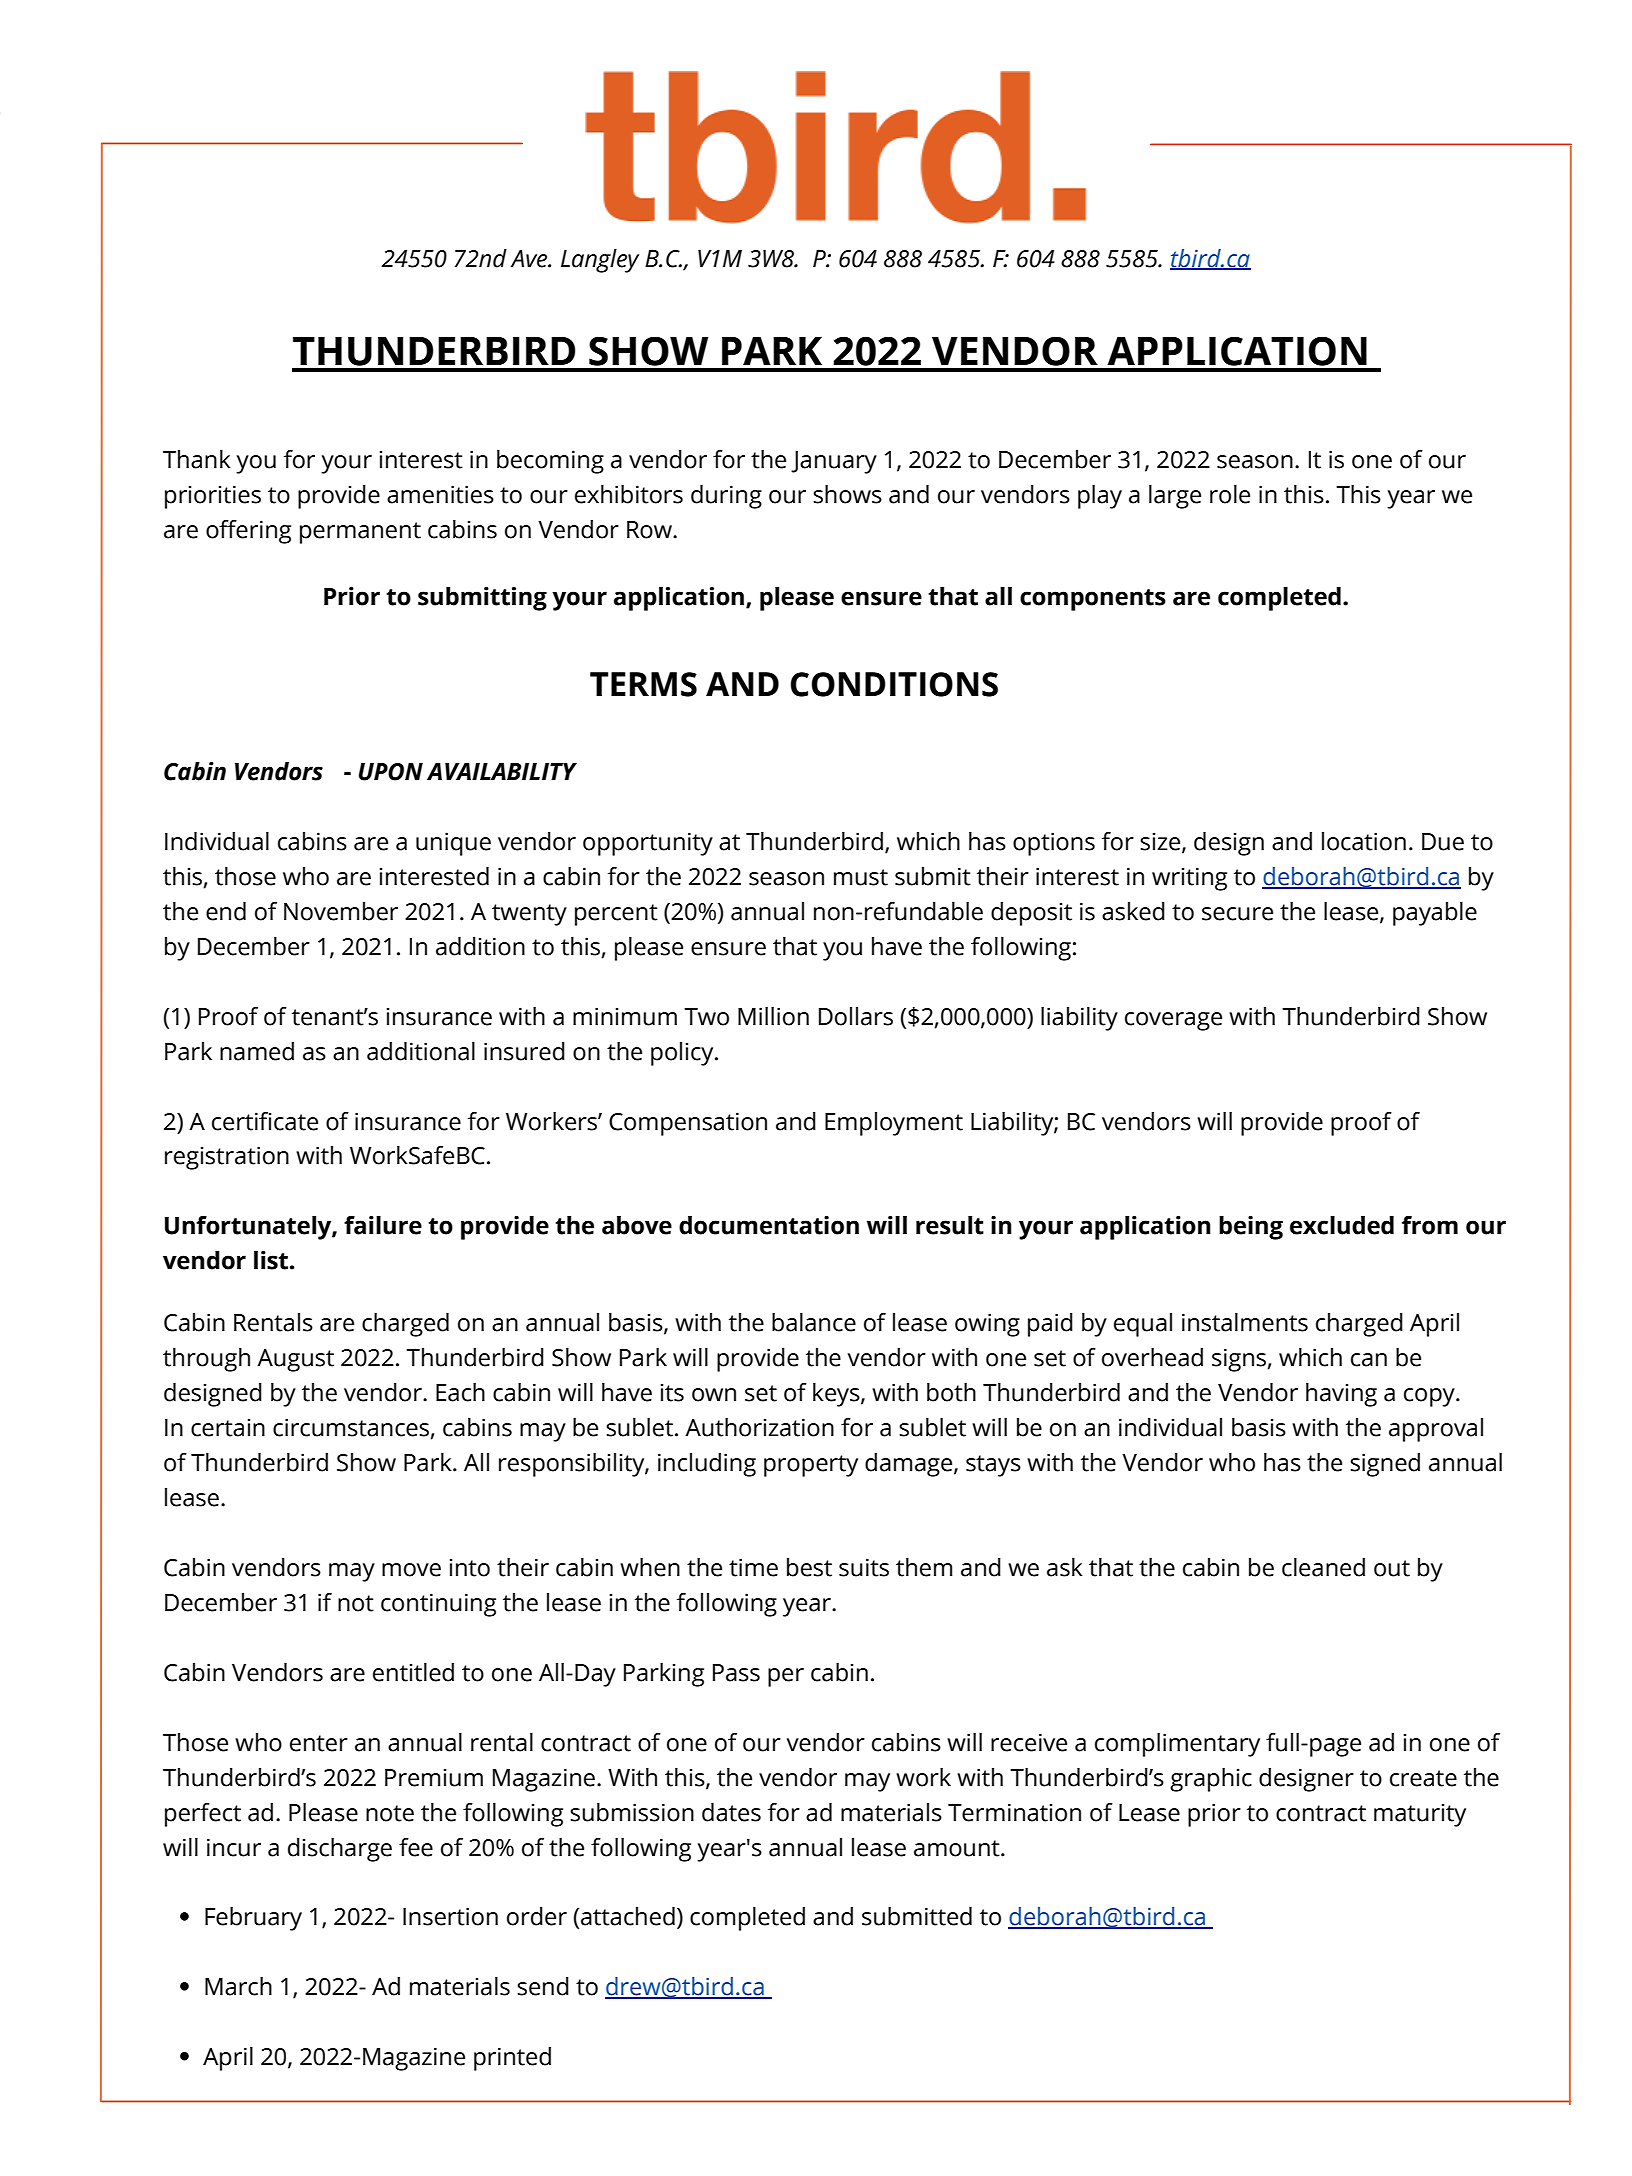 This page has width=1632, height=2176. Describe the element at coordinates (1230, 494) in the page. I see `role` at that location.
